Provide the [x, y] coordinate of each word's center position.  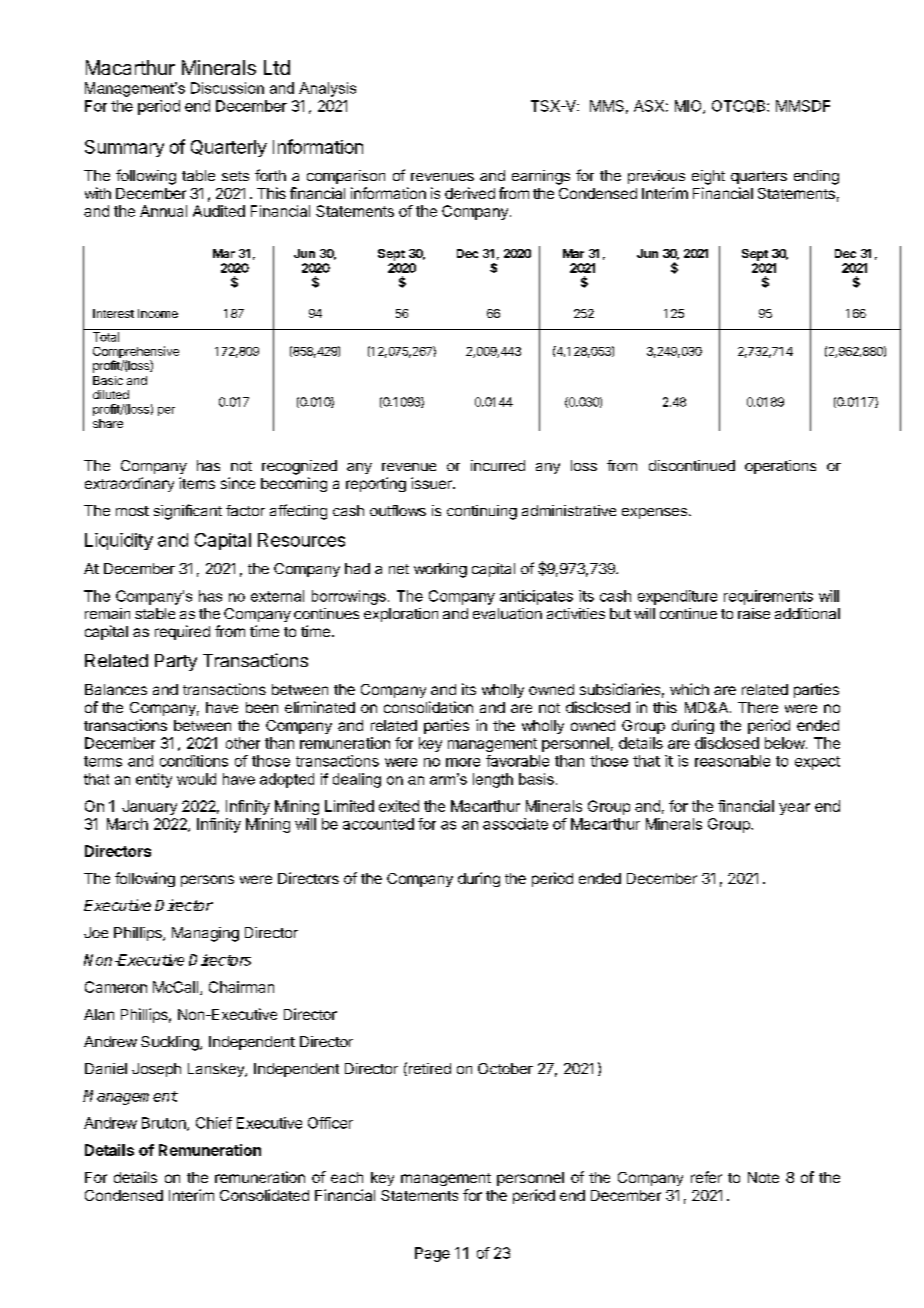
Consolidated [264, 1195]
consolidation [428, 707]
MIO [689, 107]
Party [176, 662]
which [689, 689]
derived [470, 193]
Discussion [227, 88]
